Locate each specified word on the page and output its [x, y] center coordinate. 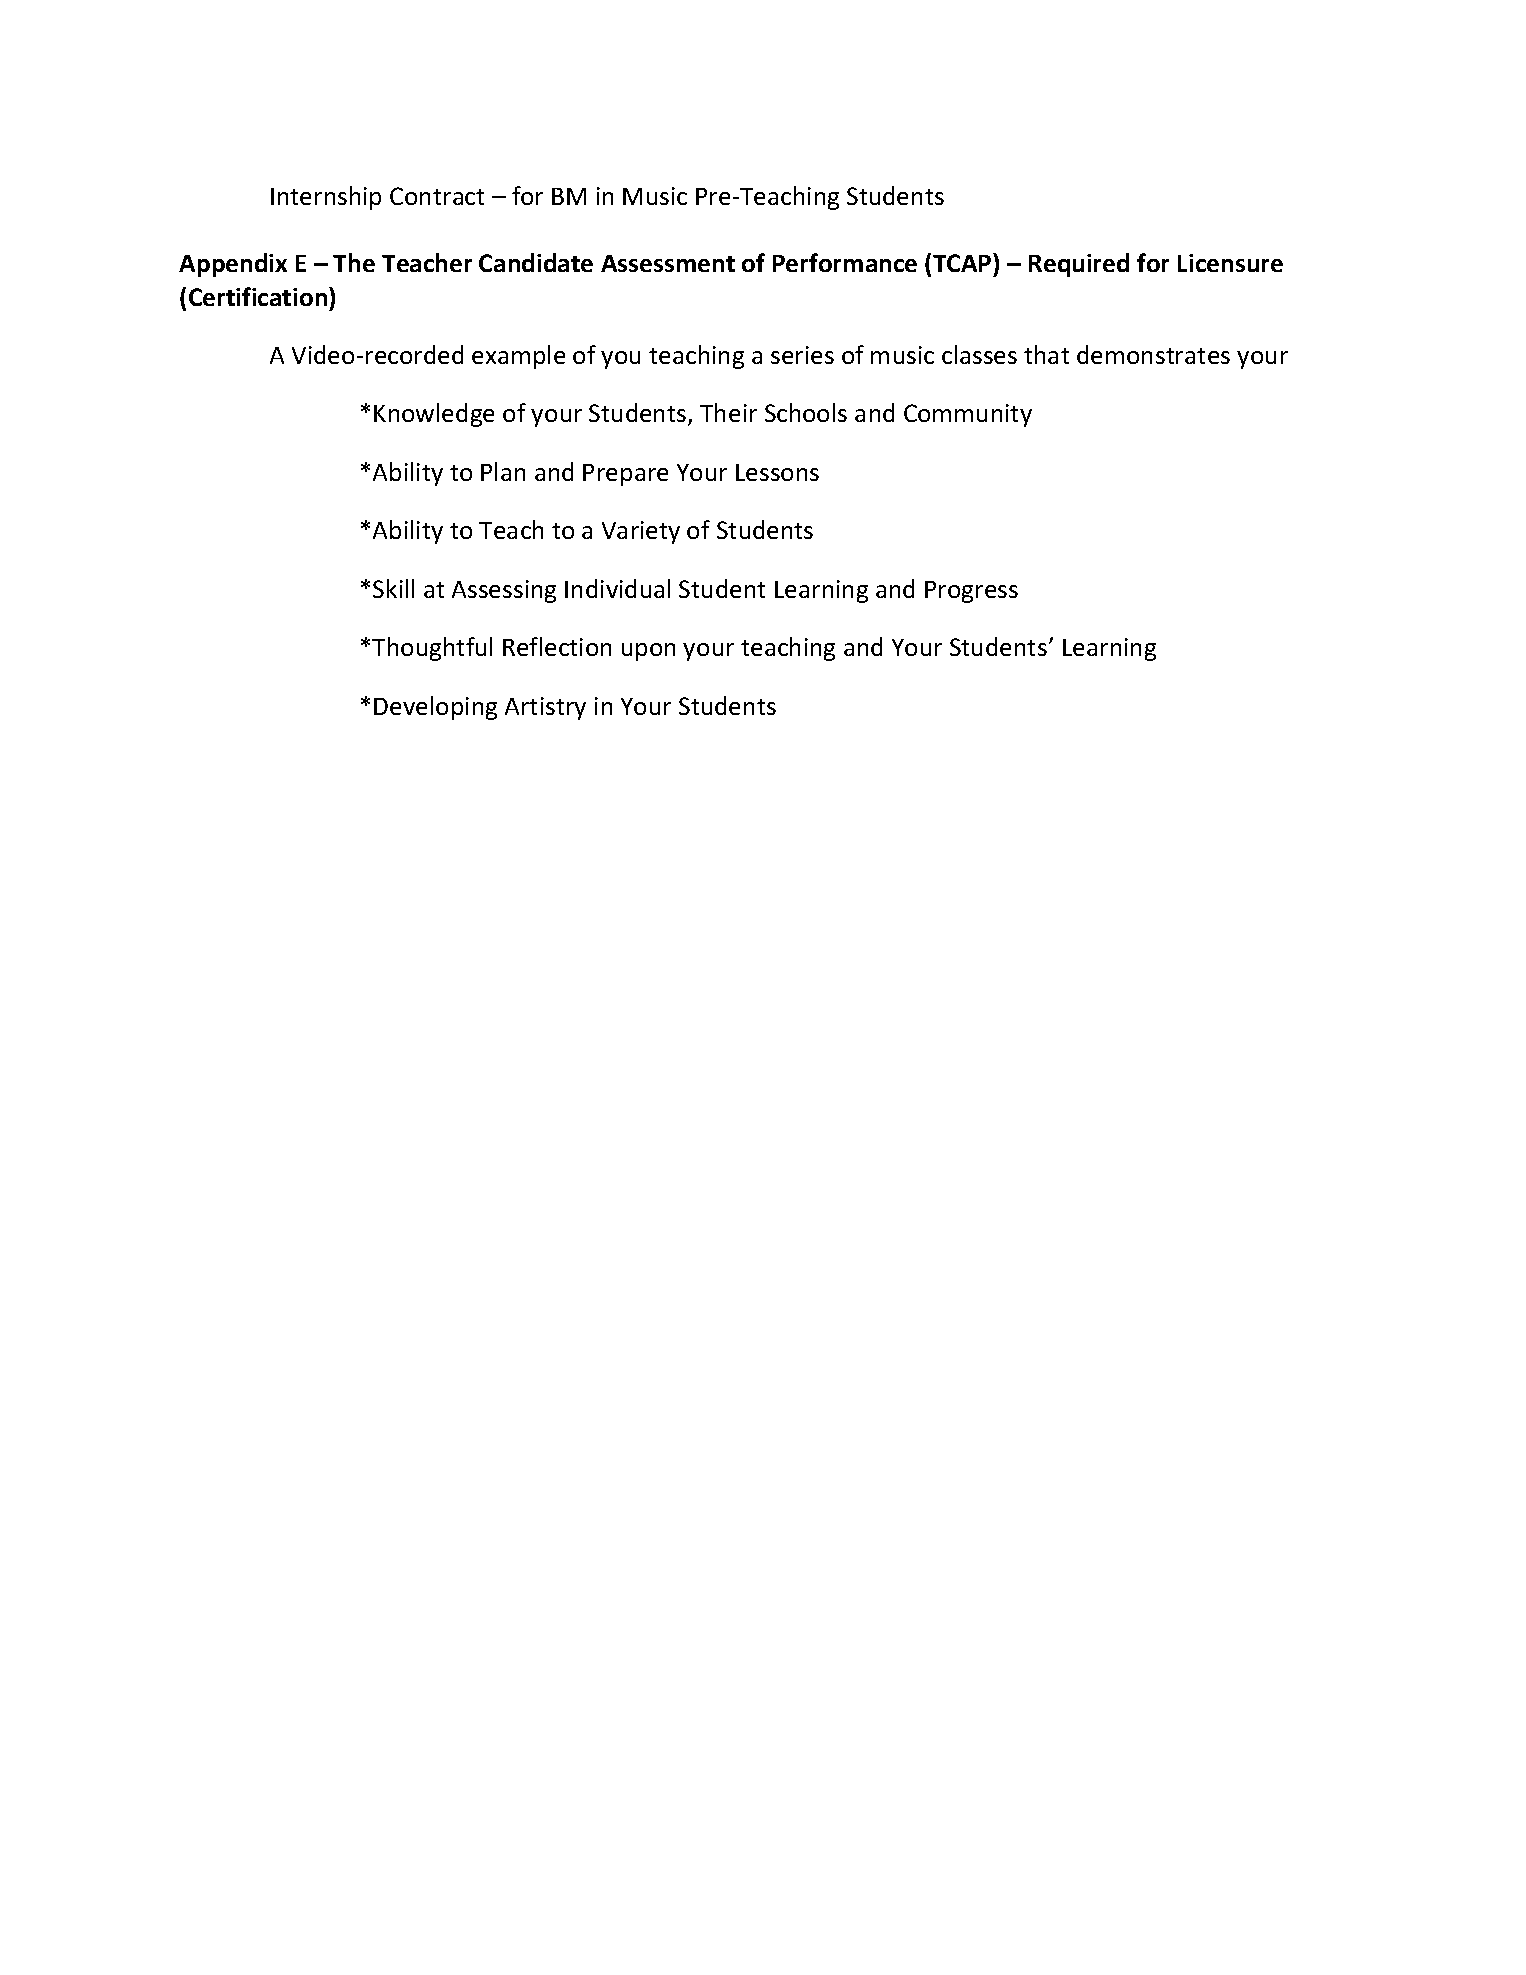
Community [968, 415]
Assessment [668, 263]
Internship [326, 198]
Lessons [777, 472]
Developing [435, 708]
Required [1079, 265]
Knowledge [434, 415]
